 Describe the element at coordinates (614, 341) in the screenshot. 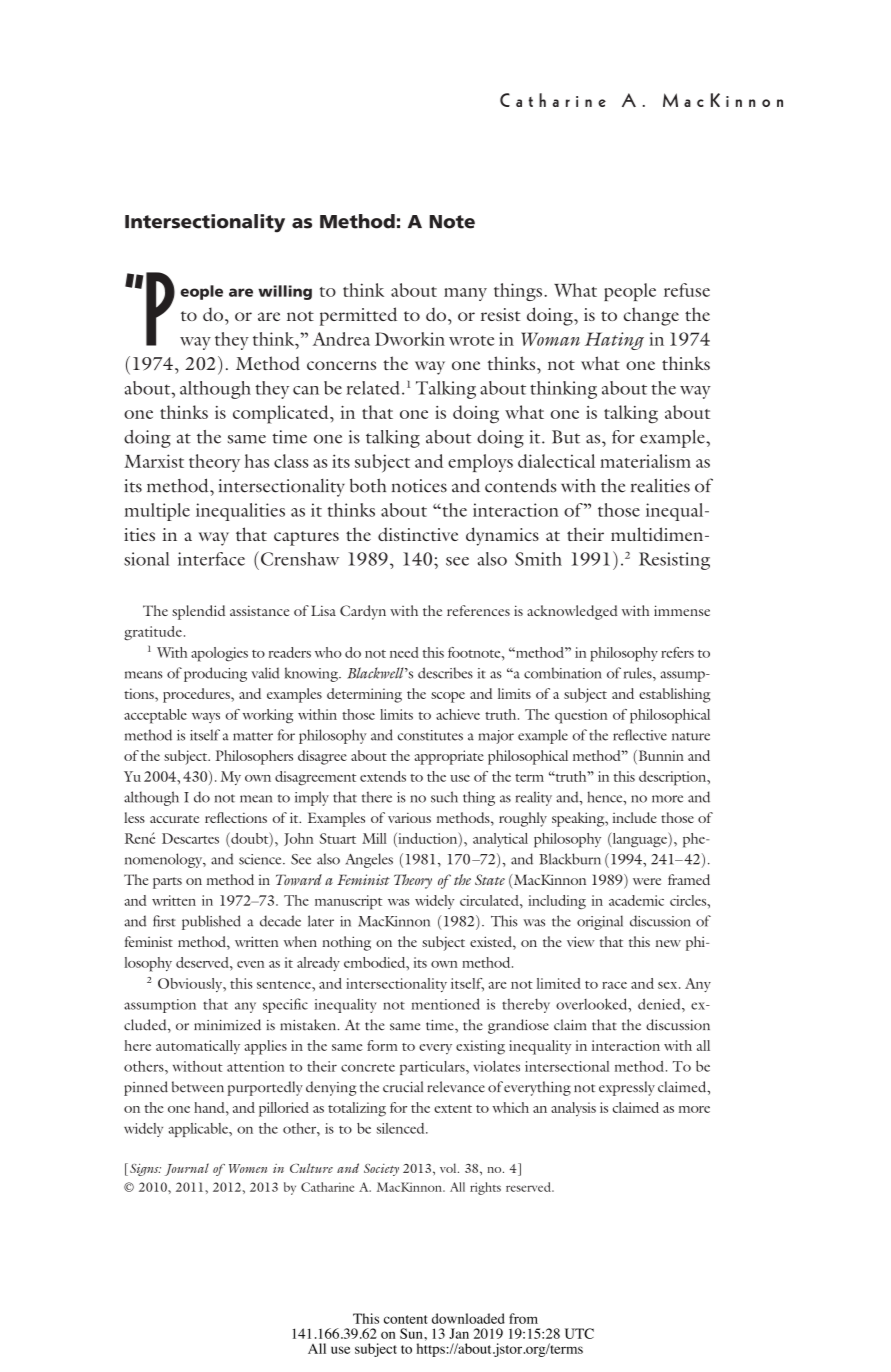

I see `Hating` at that location.
